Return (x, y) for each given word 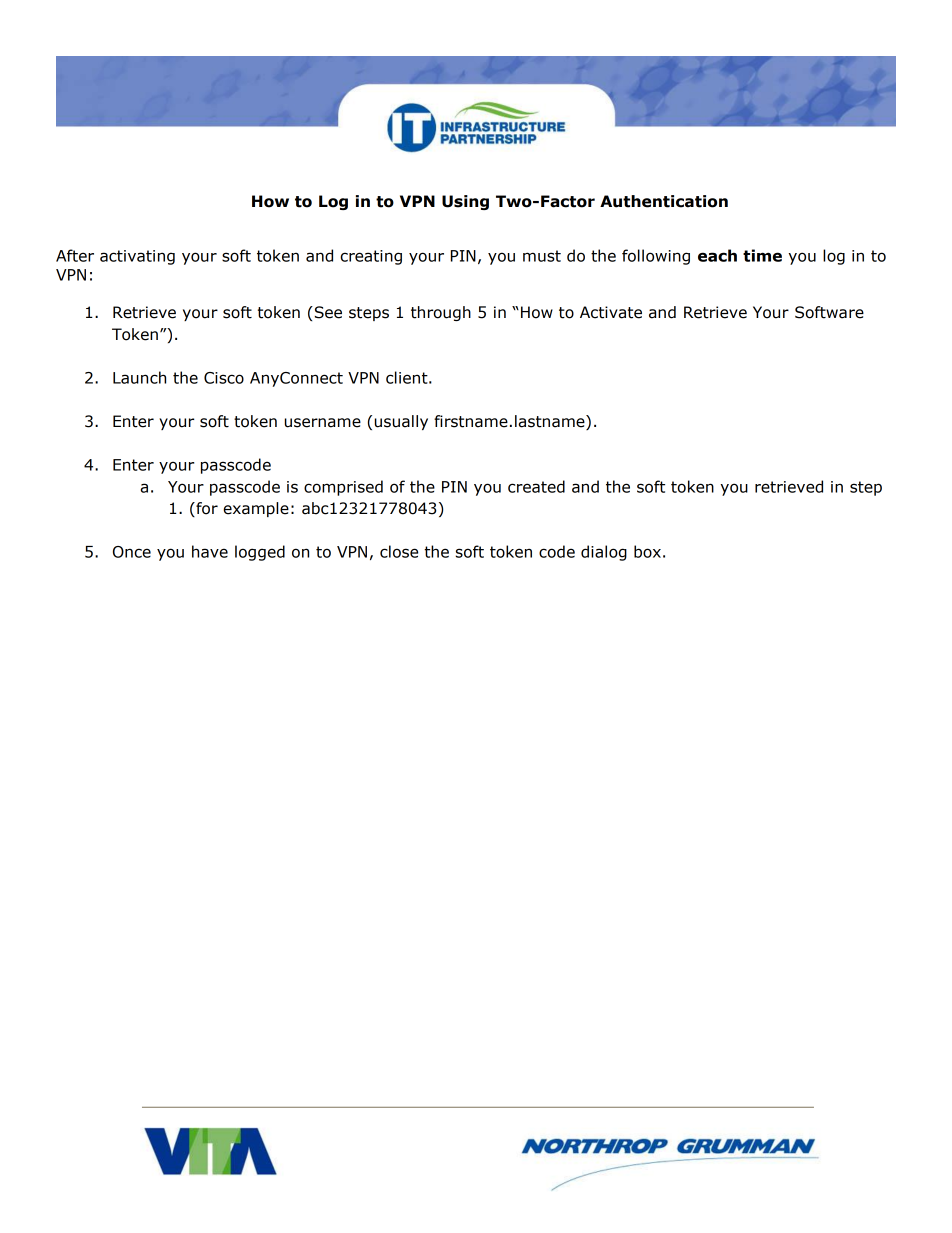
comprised (343, 488)
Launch (139, 377)
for (206, 509)
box (647, 551)
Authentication (664, 201)
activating (137, 257)
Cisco (224, 378)
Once (132, 552)
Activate (611, 312)
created (536, 486)
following (656, 257)
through (441, 313)
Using (465, 202)
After (75, 255)
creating (371, 257)
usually (401, 422)
